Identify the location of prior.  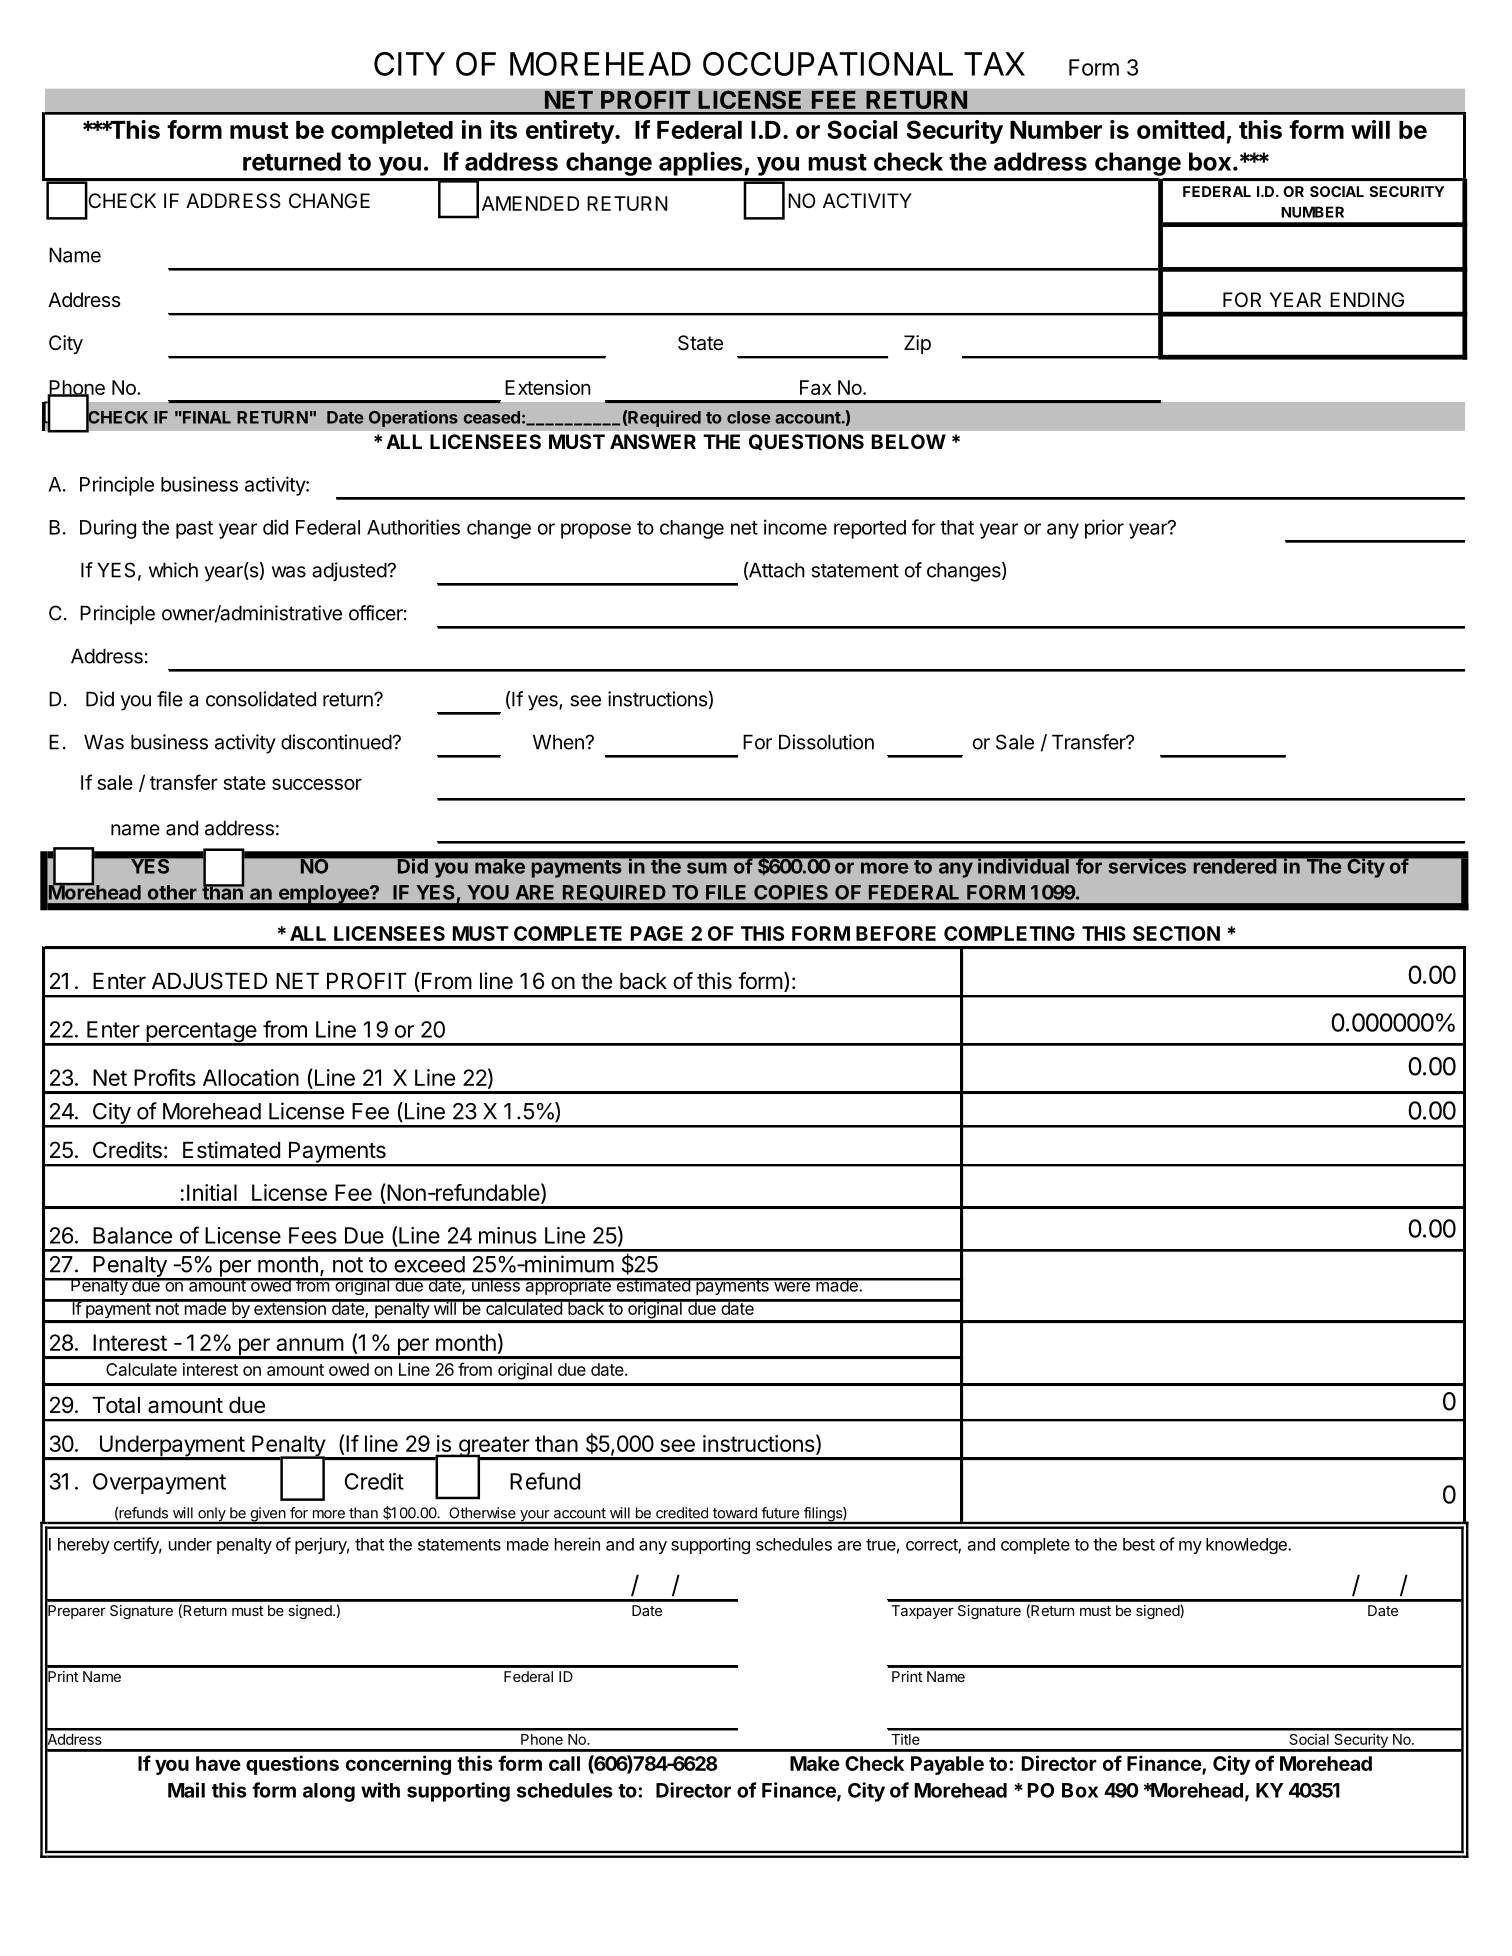
(1104, 529).
